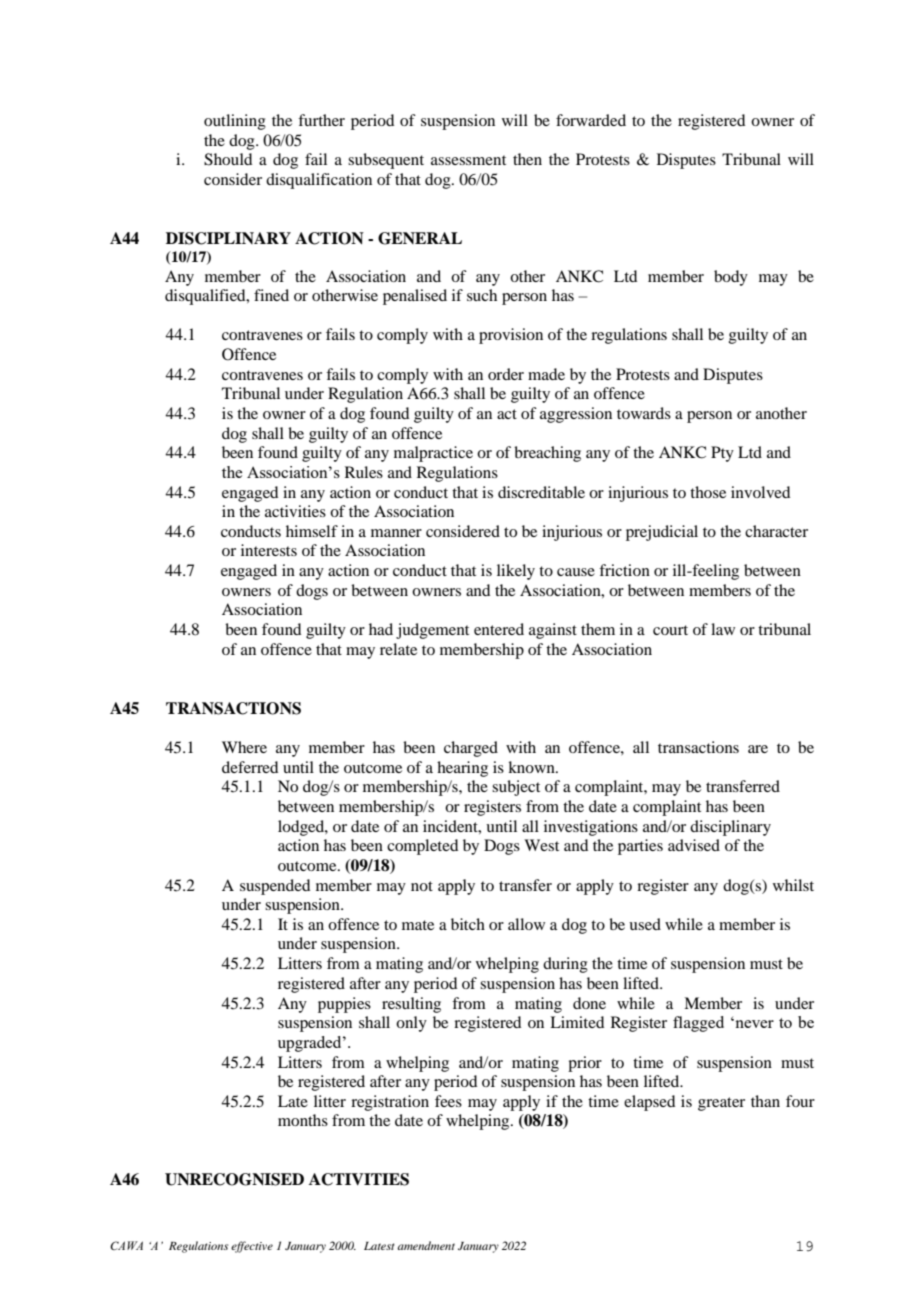 The image size is (924, 1308). What do you see at coordinates (723, 629) in the page?
I see `law` at bounding box center [723, 629].
